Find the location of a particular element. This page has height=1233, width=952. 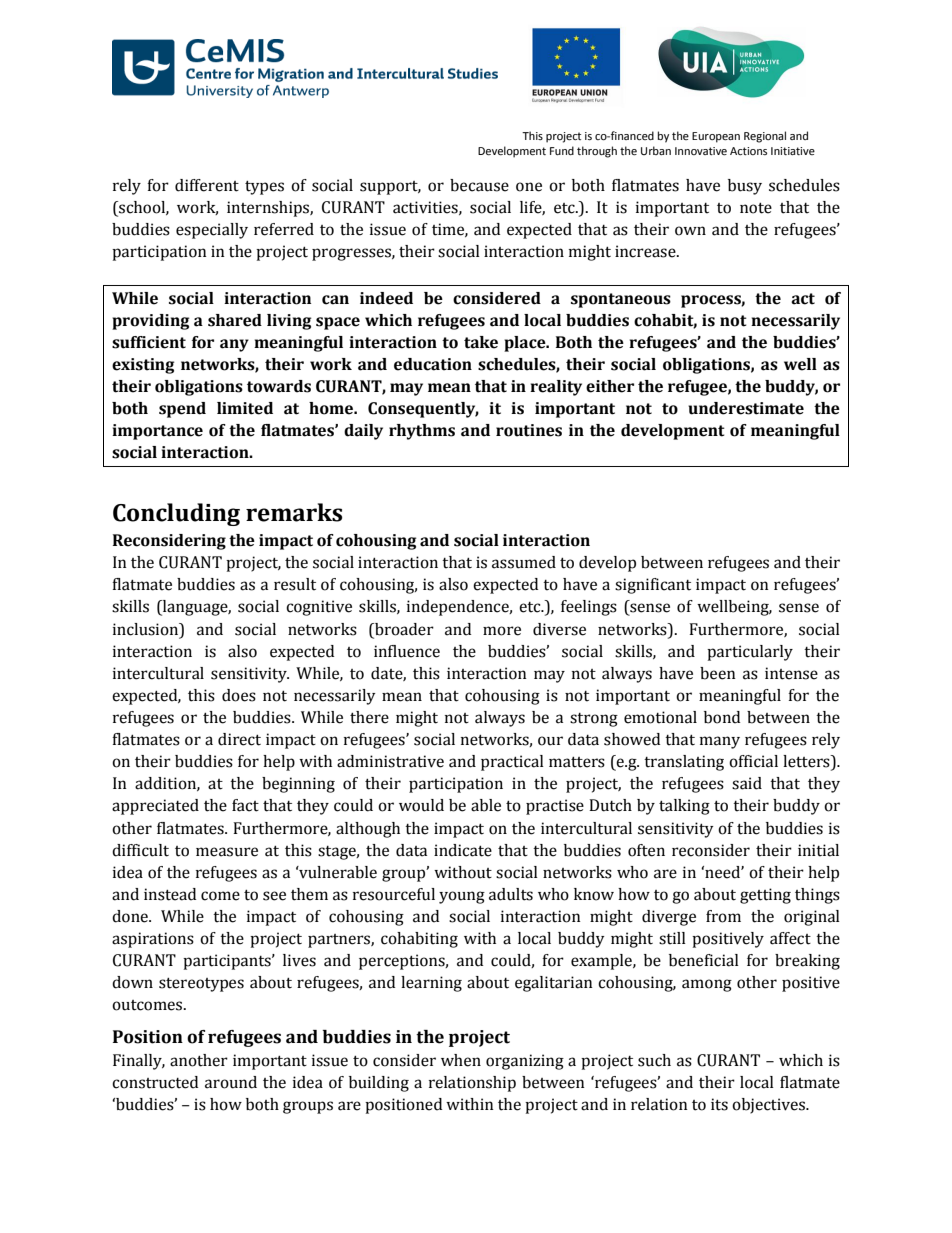

different is located at coordinates (207, 185).
